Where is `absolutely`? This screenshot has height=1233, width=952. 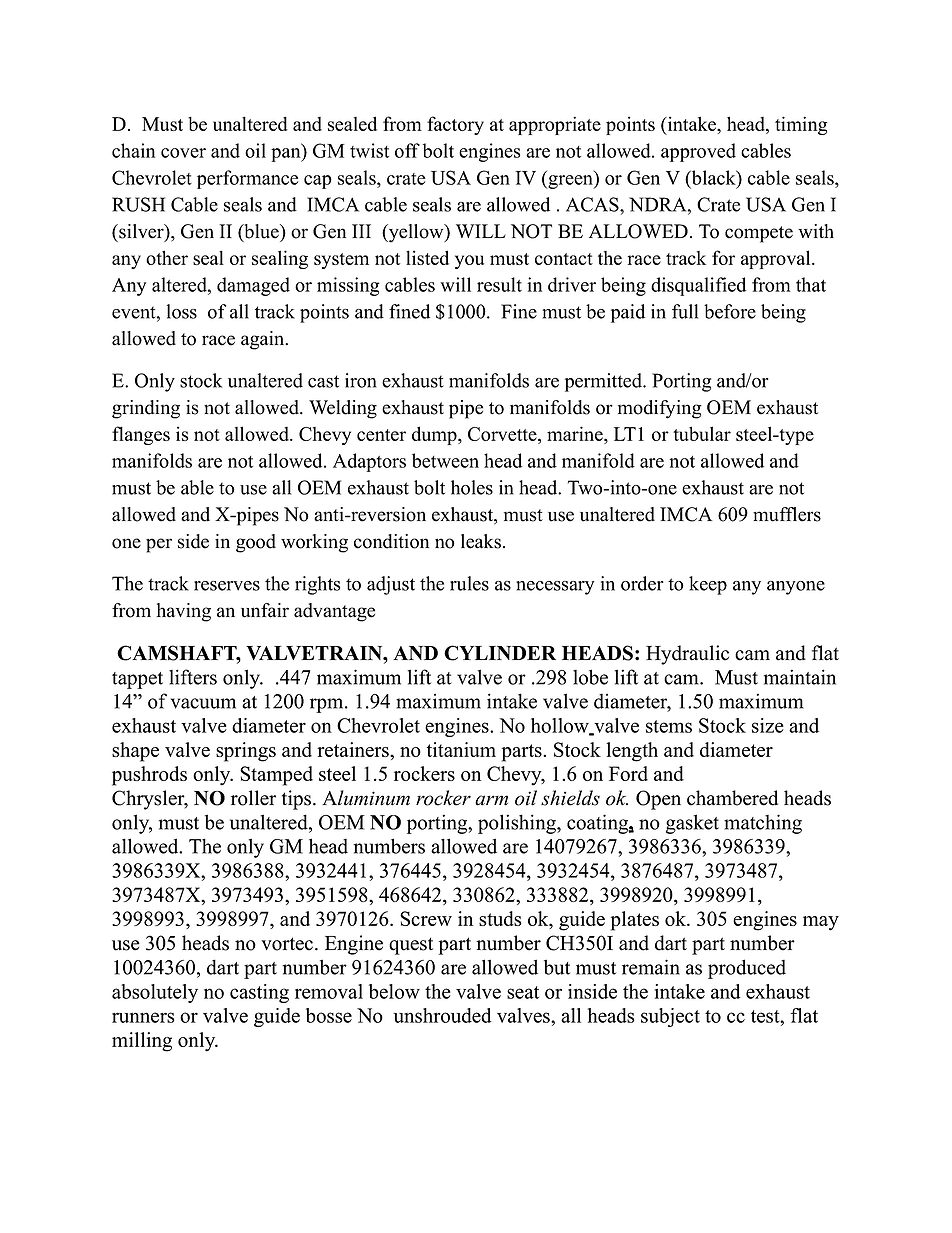
absolutely is located at coordinates (155, 993).
